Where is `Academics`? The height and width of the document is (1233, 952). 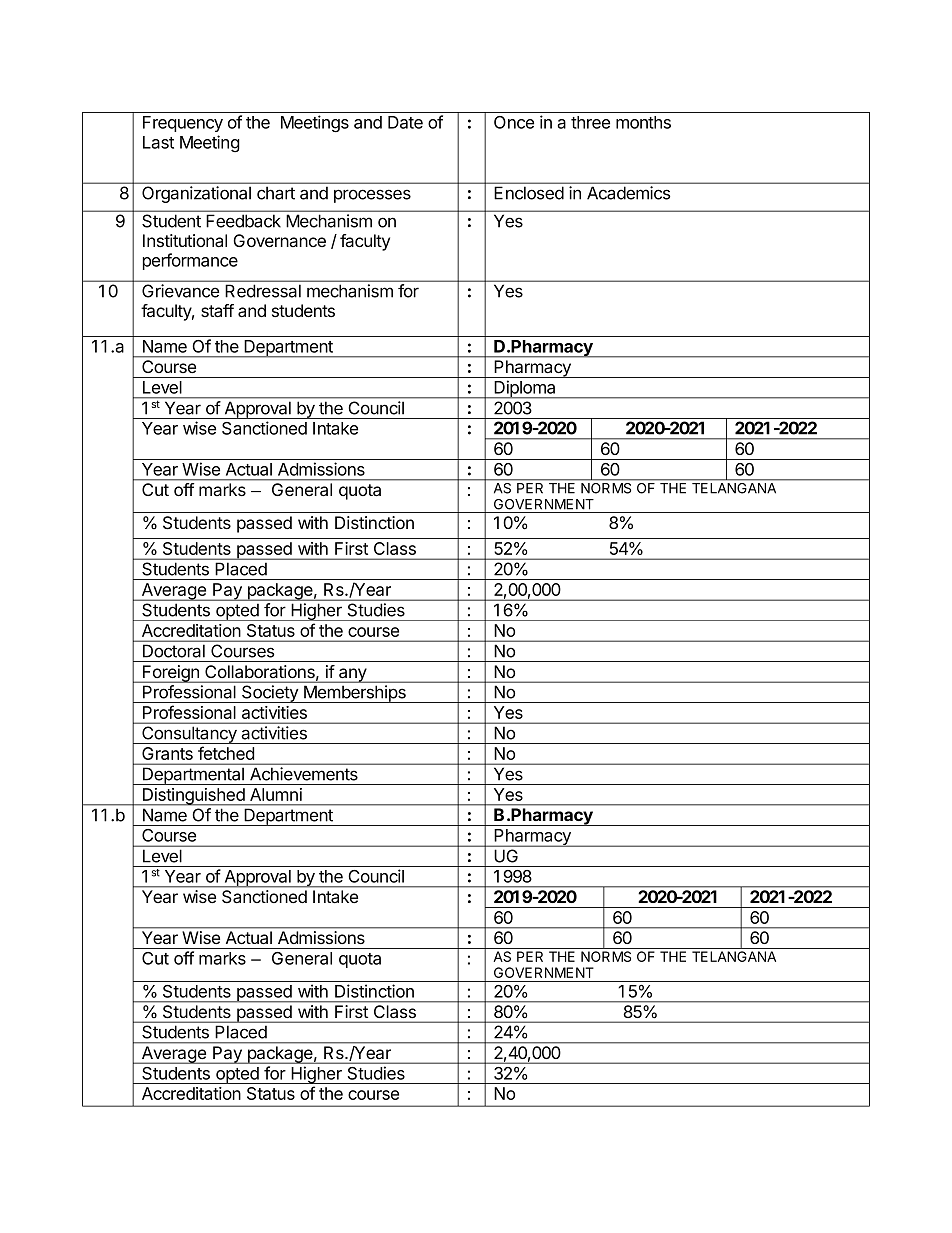
Academics is located at coordinates (628, 193).
